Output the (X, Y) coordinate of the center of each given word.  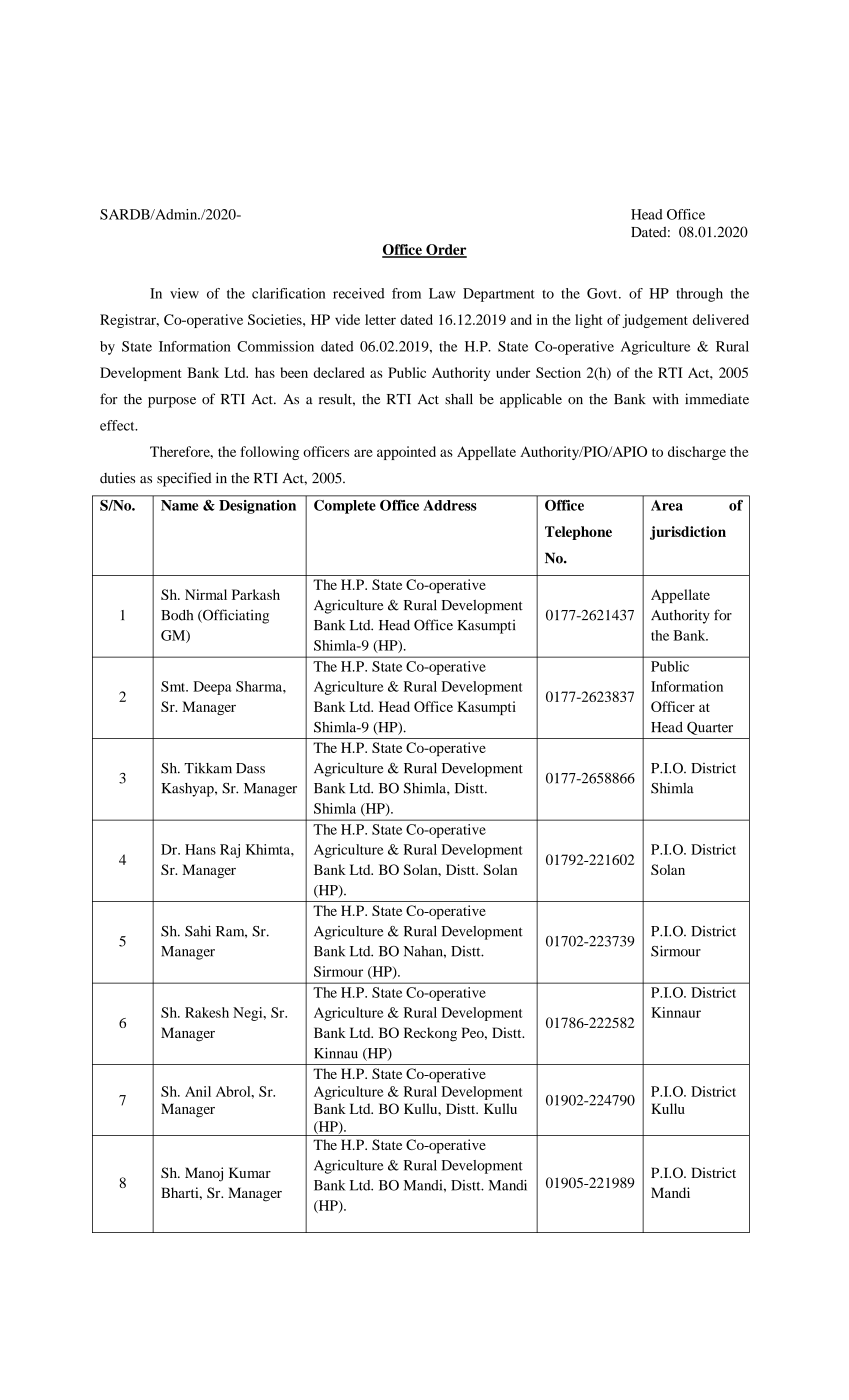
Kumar (250, 1172)
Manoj (204, 1174)
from (406, 293)
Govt (603, 293)
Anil (198, 1091)
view (184, 293)
